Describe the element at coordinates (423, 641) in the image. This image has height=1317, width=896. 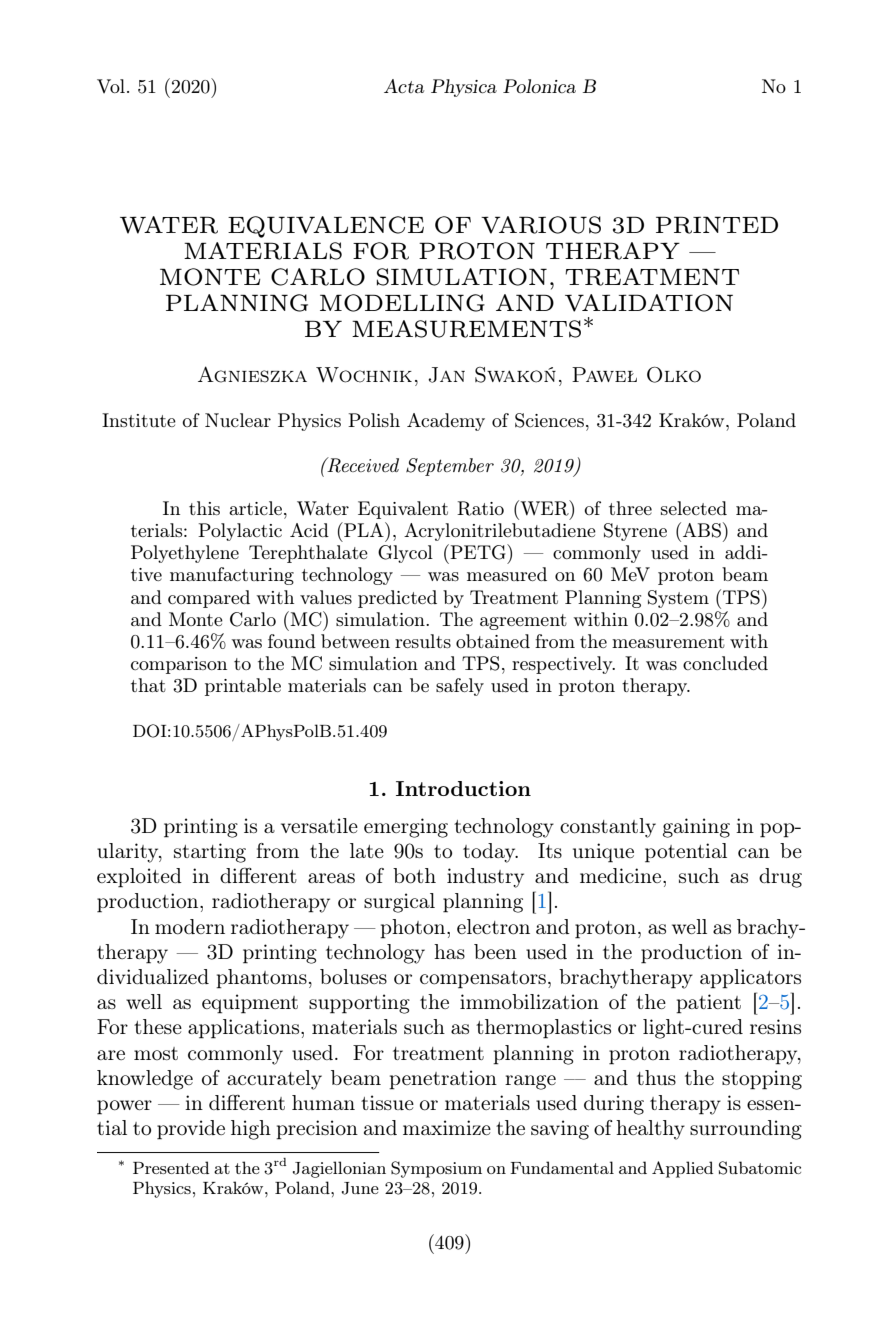
I see `results` at that location.
